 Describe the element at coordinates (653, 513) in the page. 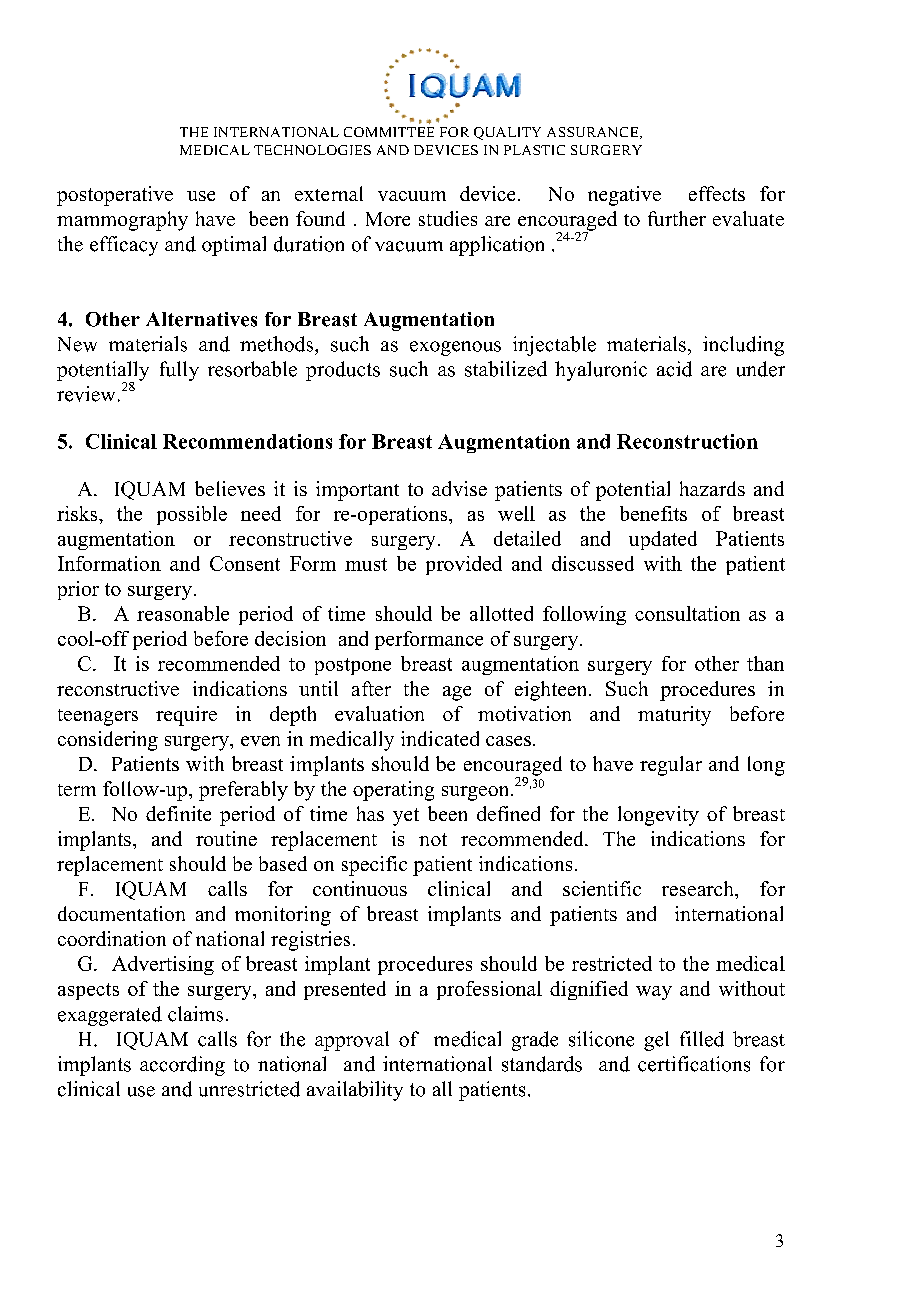

I see `benefits` at that location.
